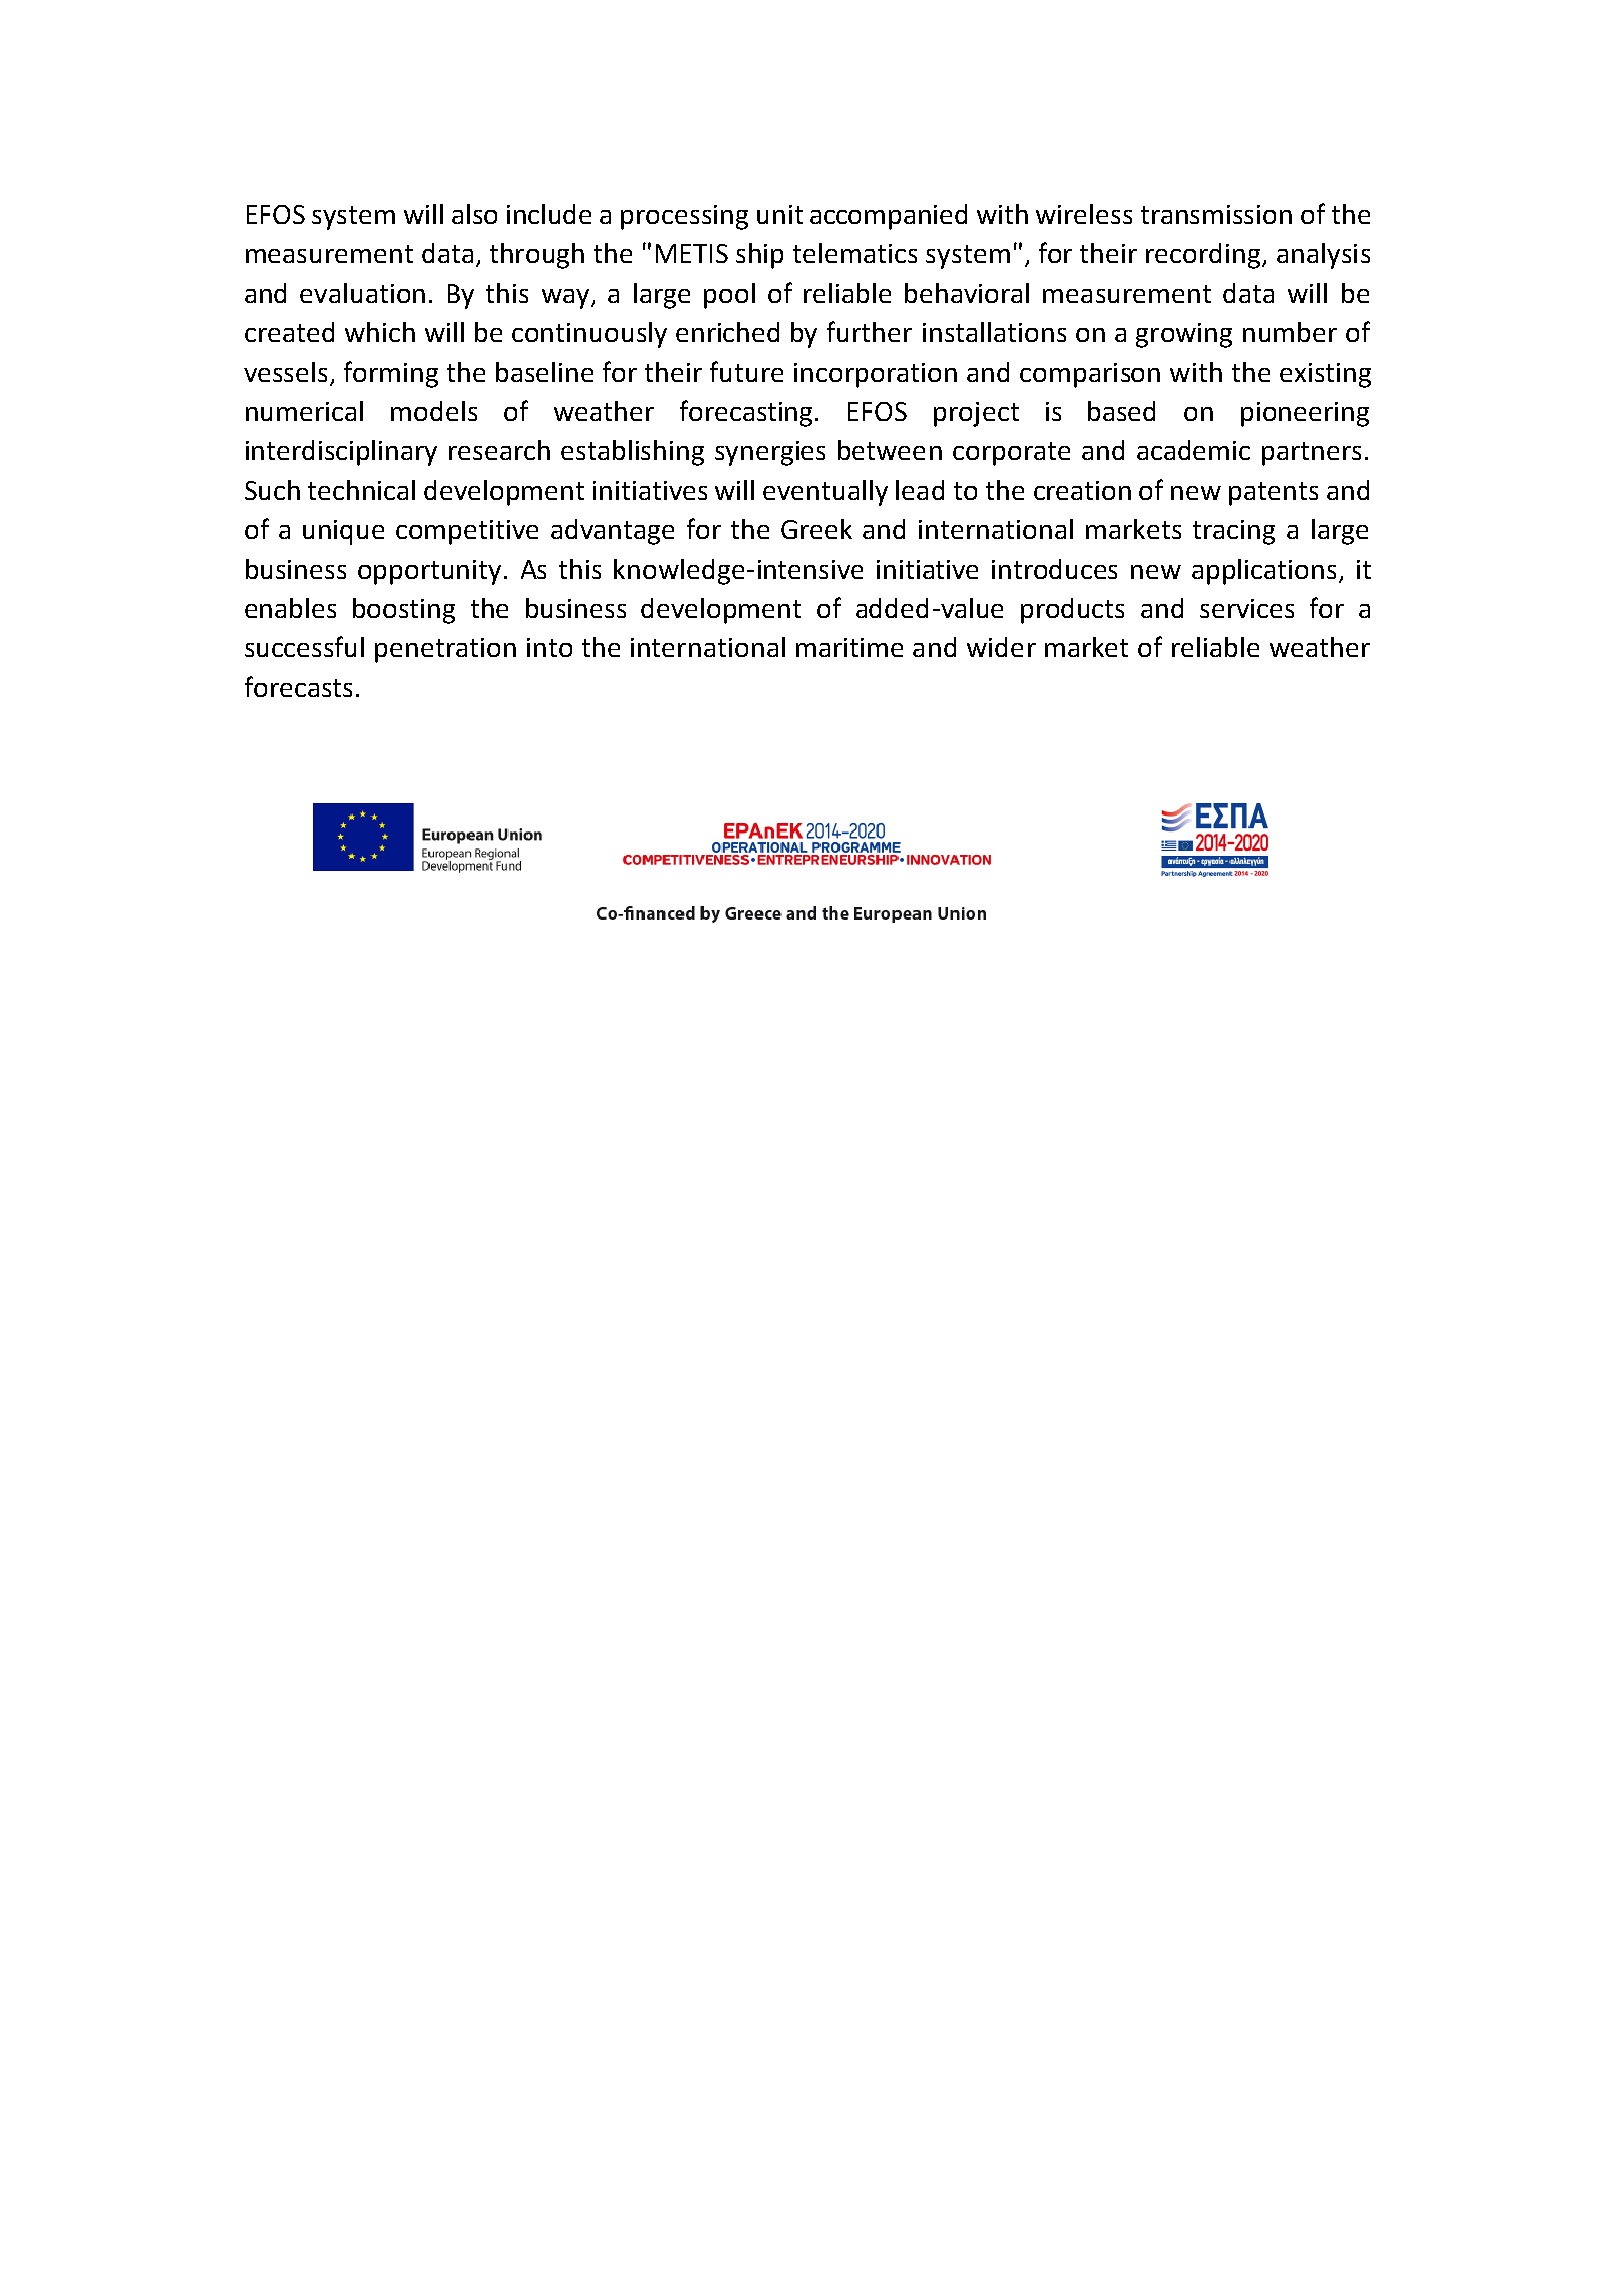  Describe the element at coordinates (1001, 647) in the screenshot. I see `wider` at that location.
